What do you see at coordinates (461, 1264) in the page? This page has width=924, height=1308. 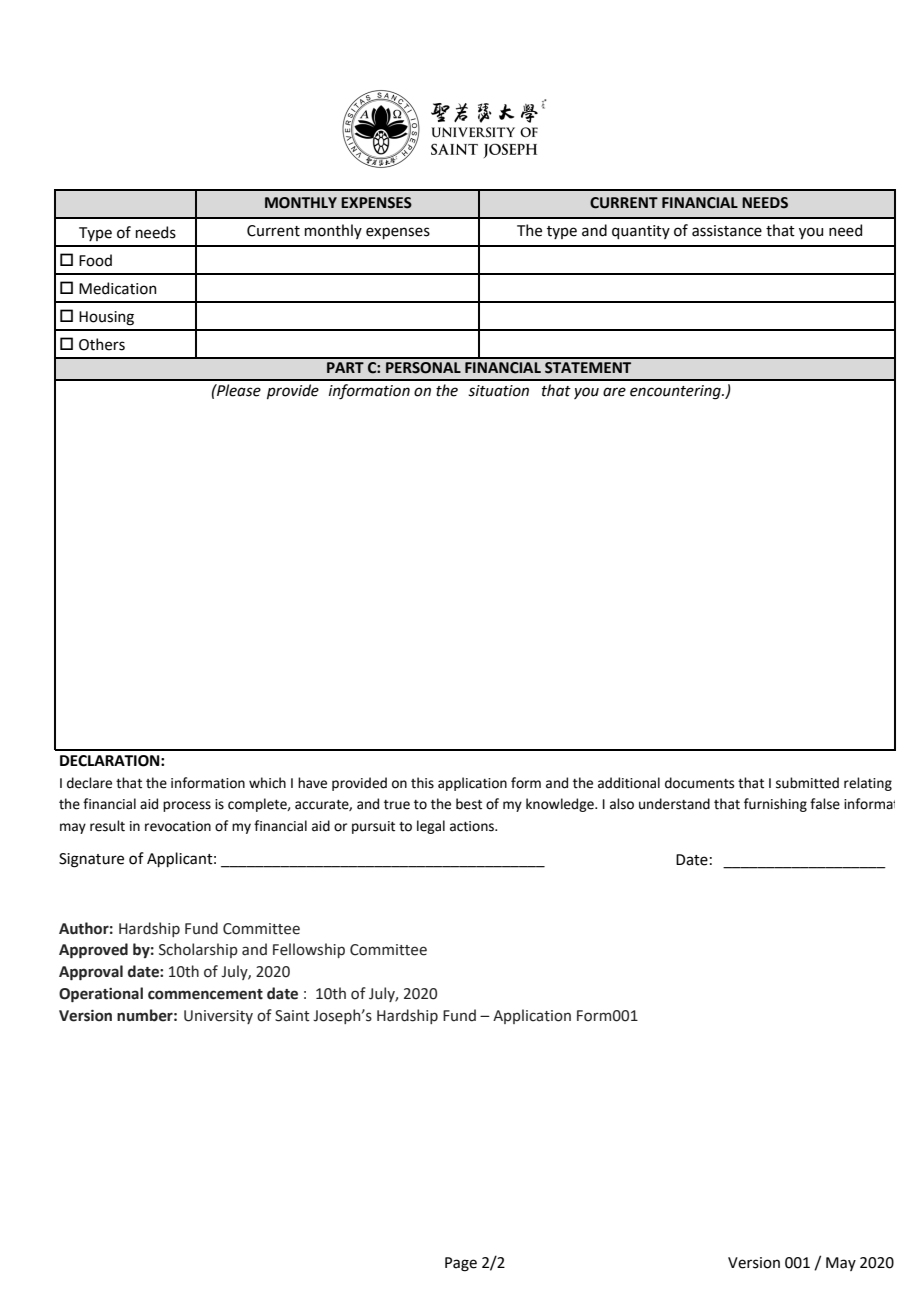 I see `Page` at bounding box center [461, 1264].
